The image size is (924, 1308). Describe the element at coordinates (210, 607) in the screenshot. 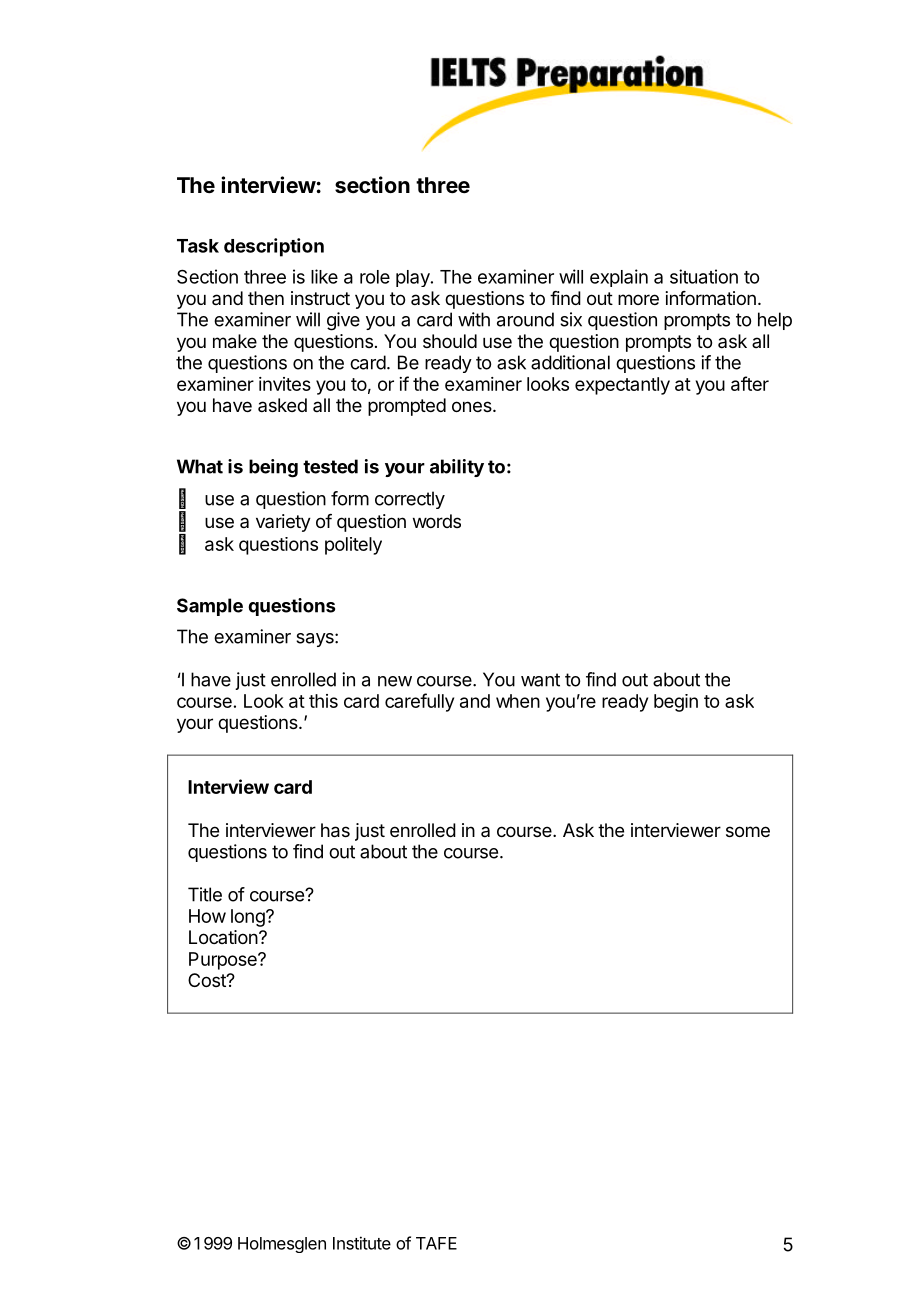

I see `Sample` at that location.
